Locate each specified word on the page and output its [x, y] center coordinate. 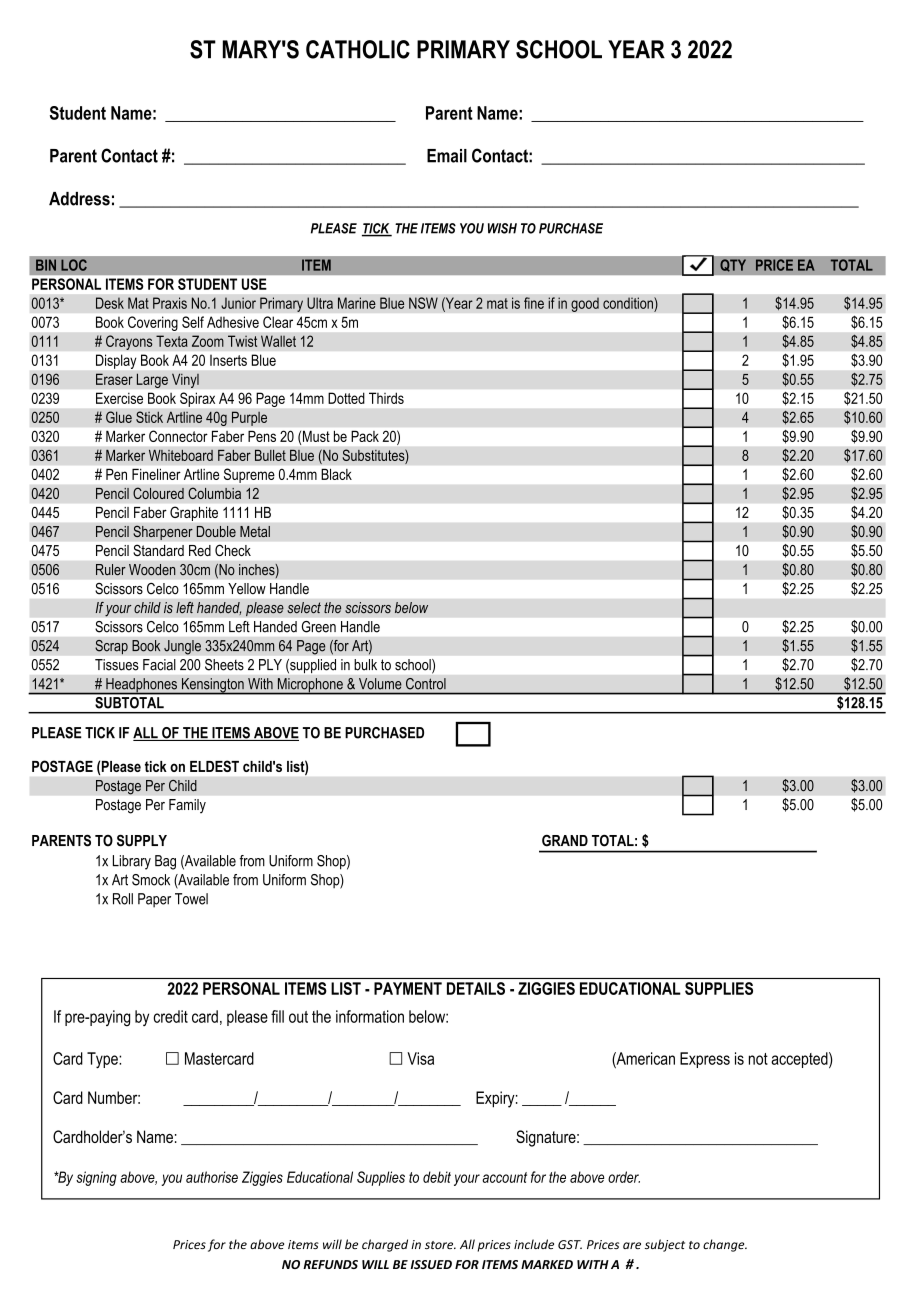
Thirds [386, 398]
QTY [733, 265]
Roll [123, 899]
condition [629, 303]
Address [79, 199]
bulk [365, 665]
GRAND [565, 841]
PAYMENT [408, 988]
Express [705, 1060]
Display [116, 362]
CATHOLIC [358, 49]
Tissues [117, 665]
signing [96, 1178]
